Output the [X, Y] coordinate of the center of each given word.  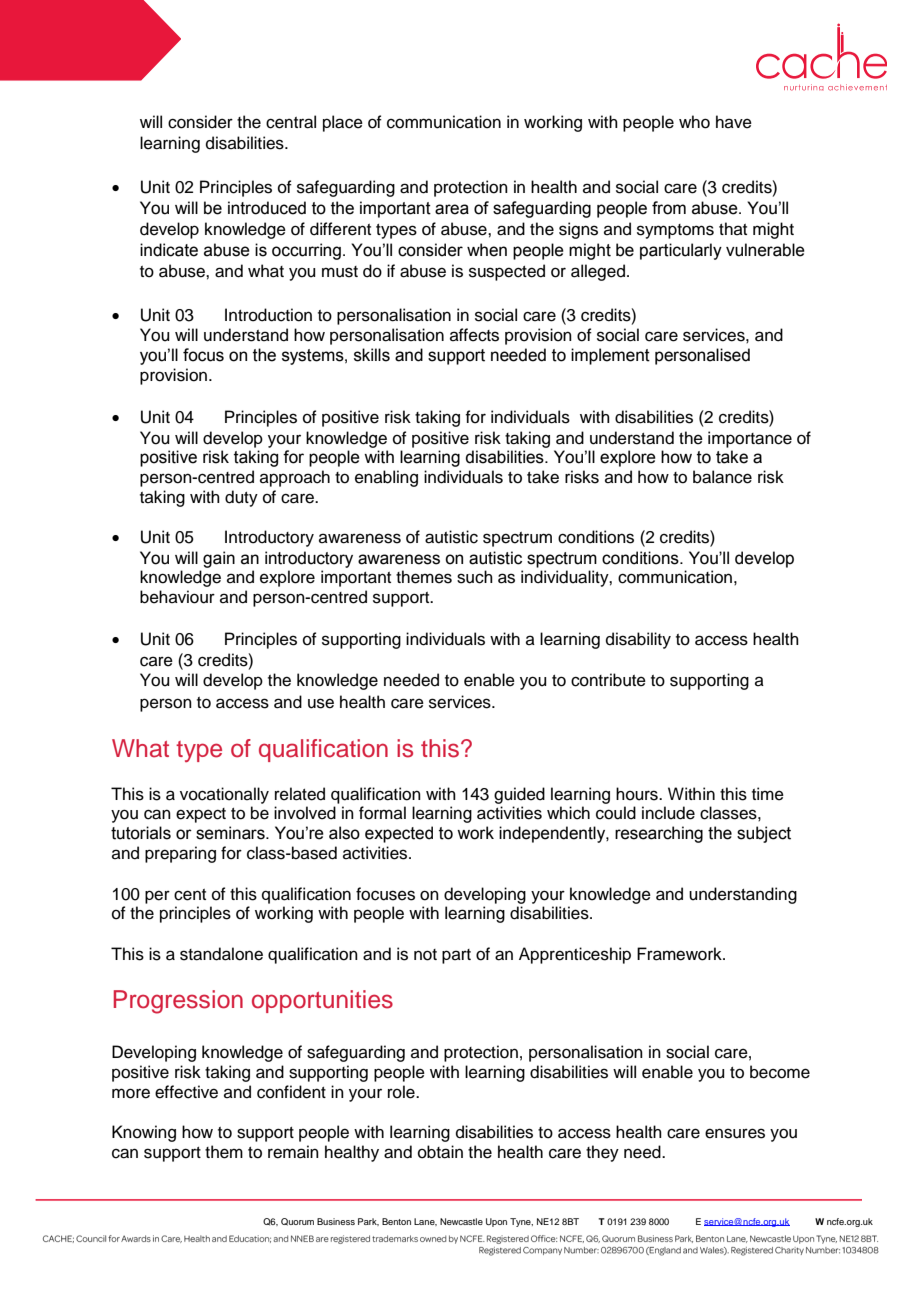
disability [638, 640]
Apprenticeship [575, 955]
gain [219, 559]
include [668, 813]
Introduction [268, 315]
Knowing [144, 1133]
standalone [221, 954]
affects [474, 335]
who [694, 122]
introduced [267, 208]
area [452, 209]
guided [519, 795]
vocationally [224, 795]
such [475, 577]
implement [610, 356]
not [425, 955]
